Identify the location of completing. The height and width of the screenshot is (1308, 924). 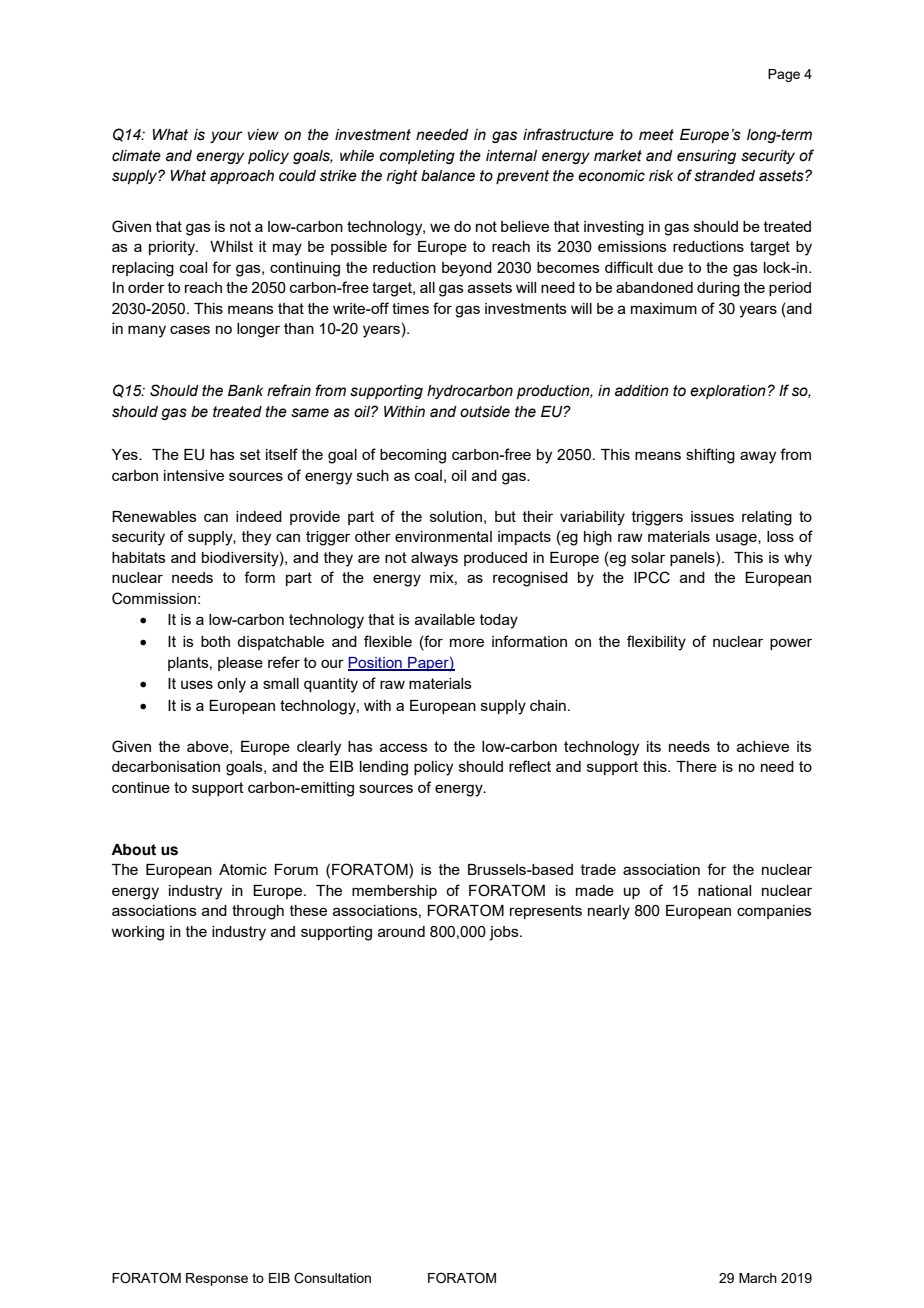
(417, 157).
